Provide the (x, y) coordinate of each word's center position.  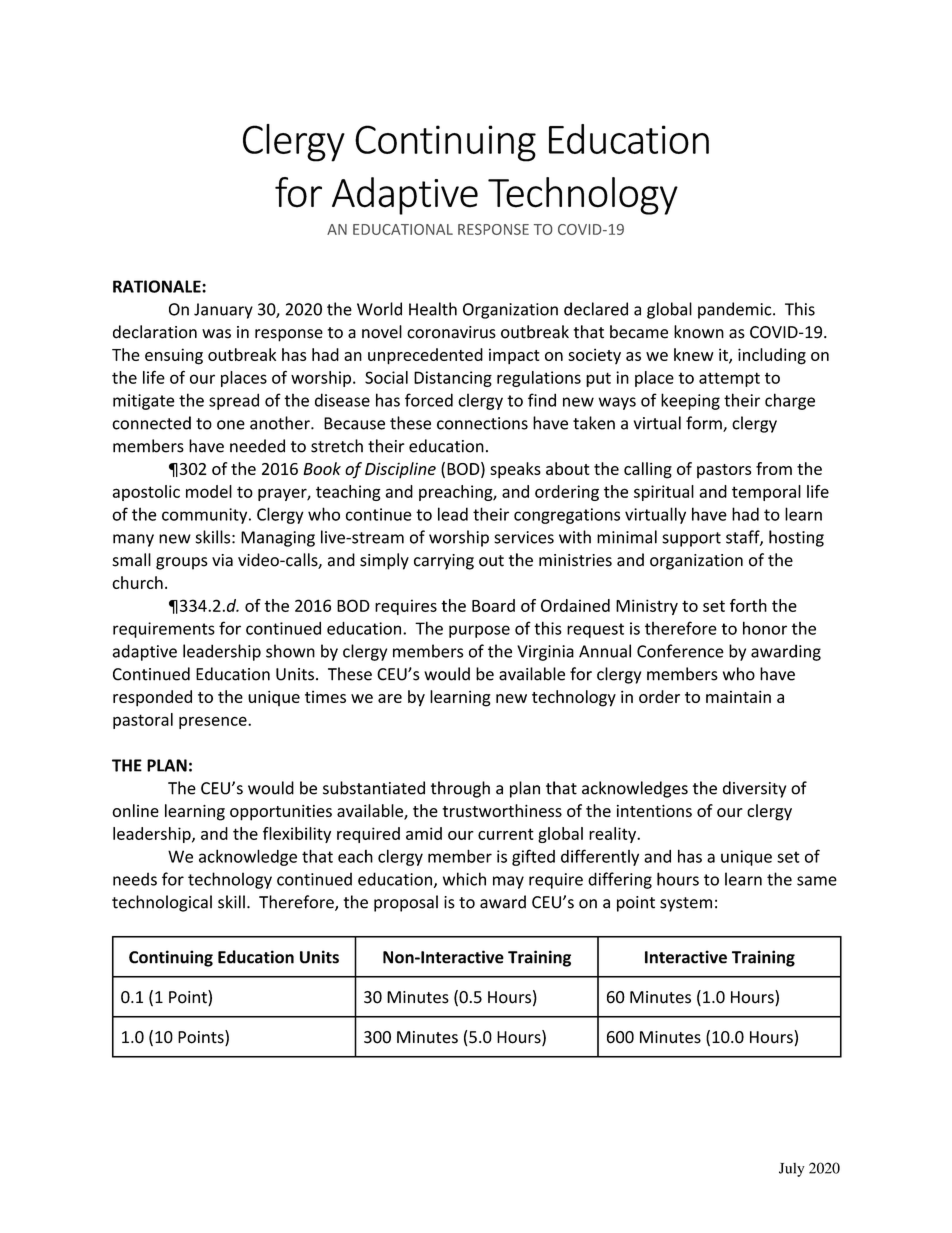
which (464, 879)
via (222, 560)
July (792, 1170)
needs (135, 879)
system (686, 904)
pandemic (736, 310)
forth (748, 605)
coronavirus (451, 332)
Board (493, 605)
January (223, 311)
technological (162, 903)
